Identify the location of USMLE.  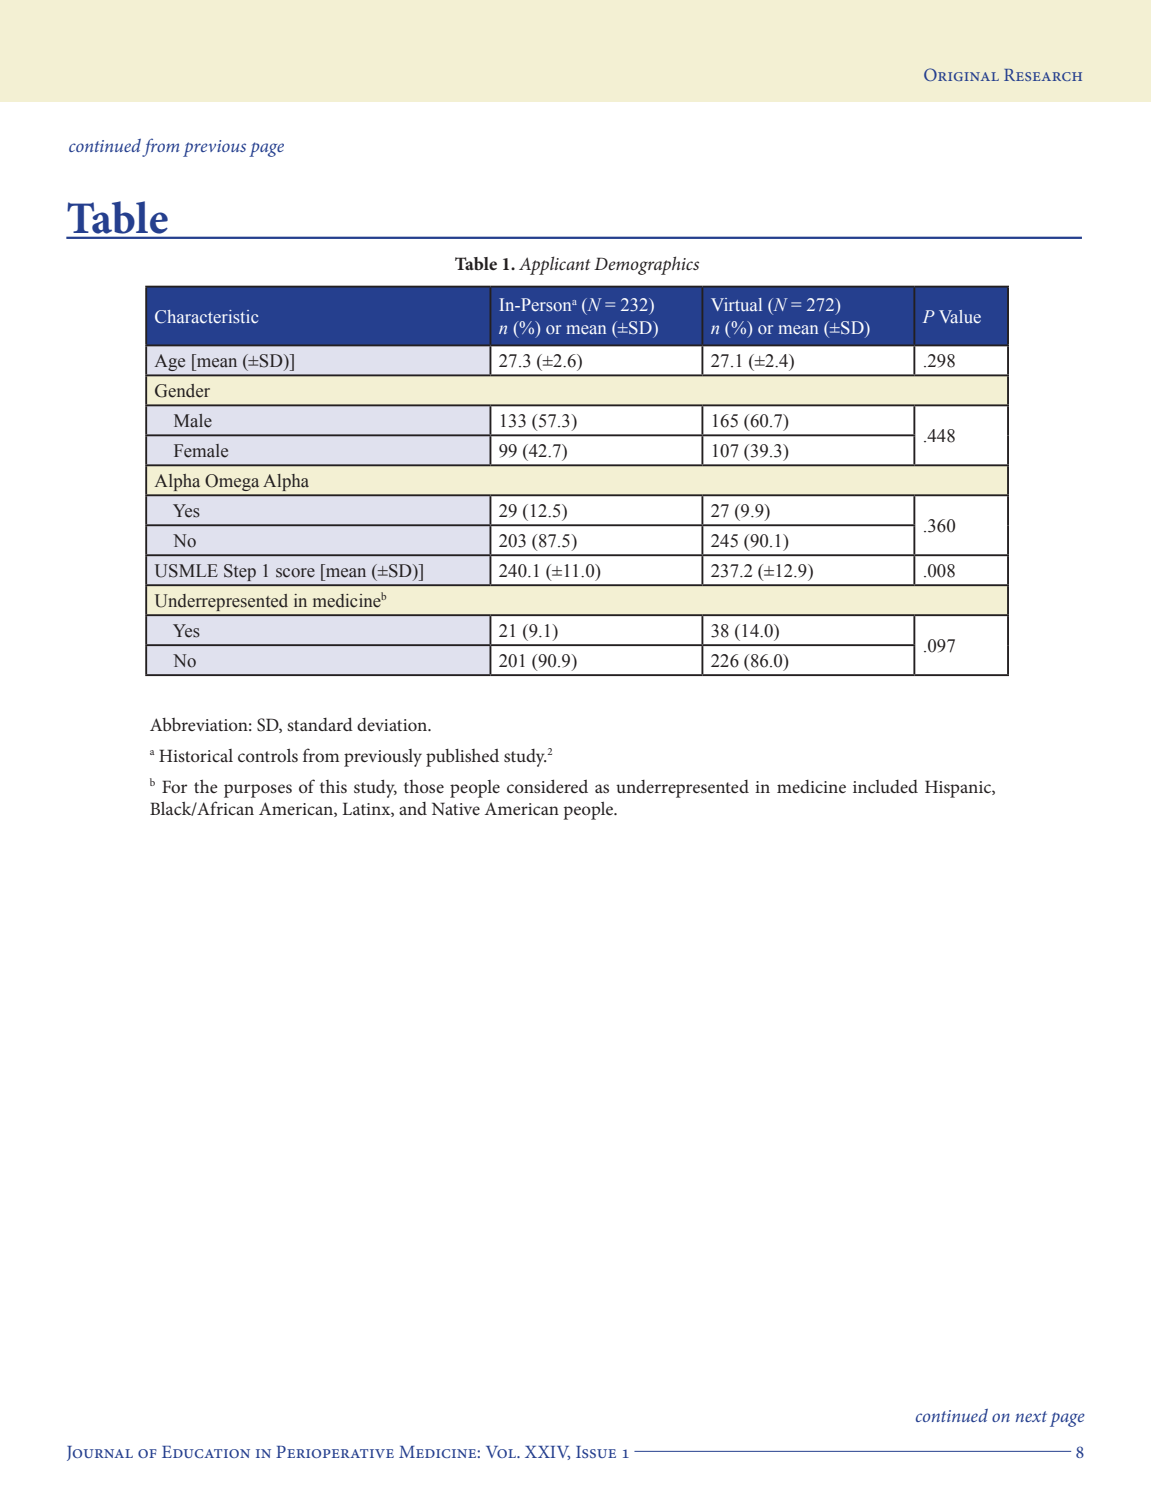
(186, 571).
